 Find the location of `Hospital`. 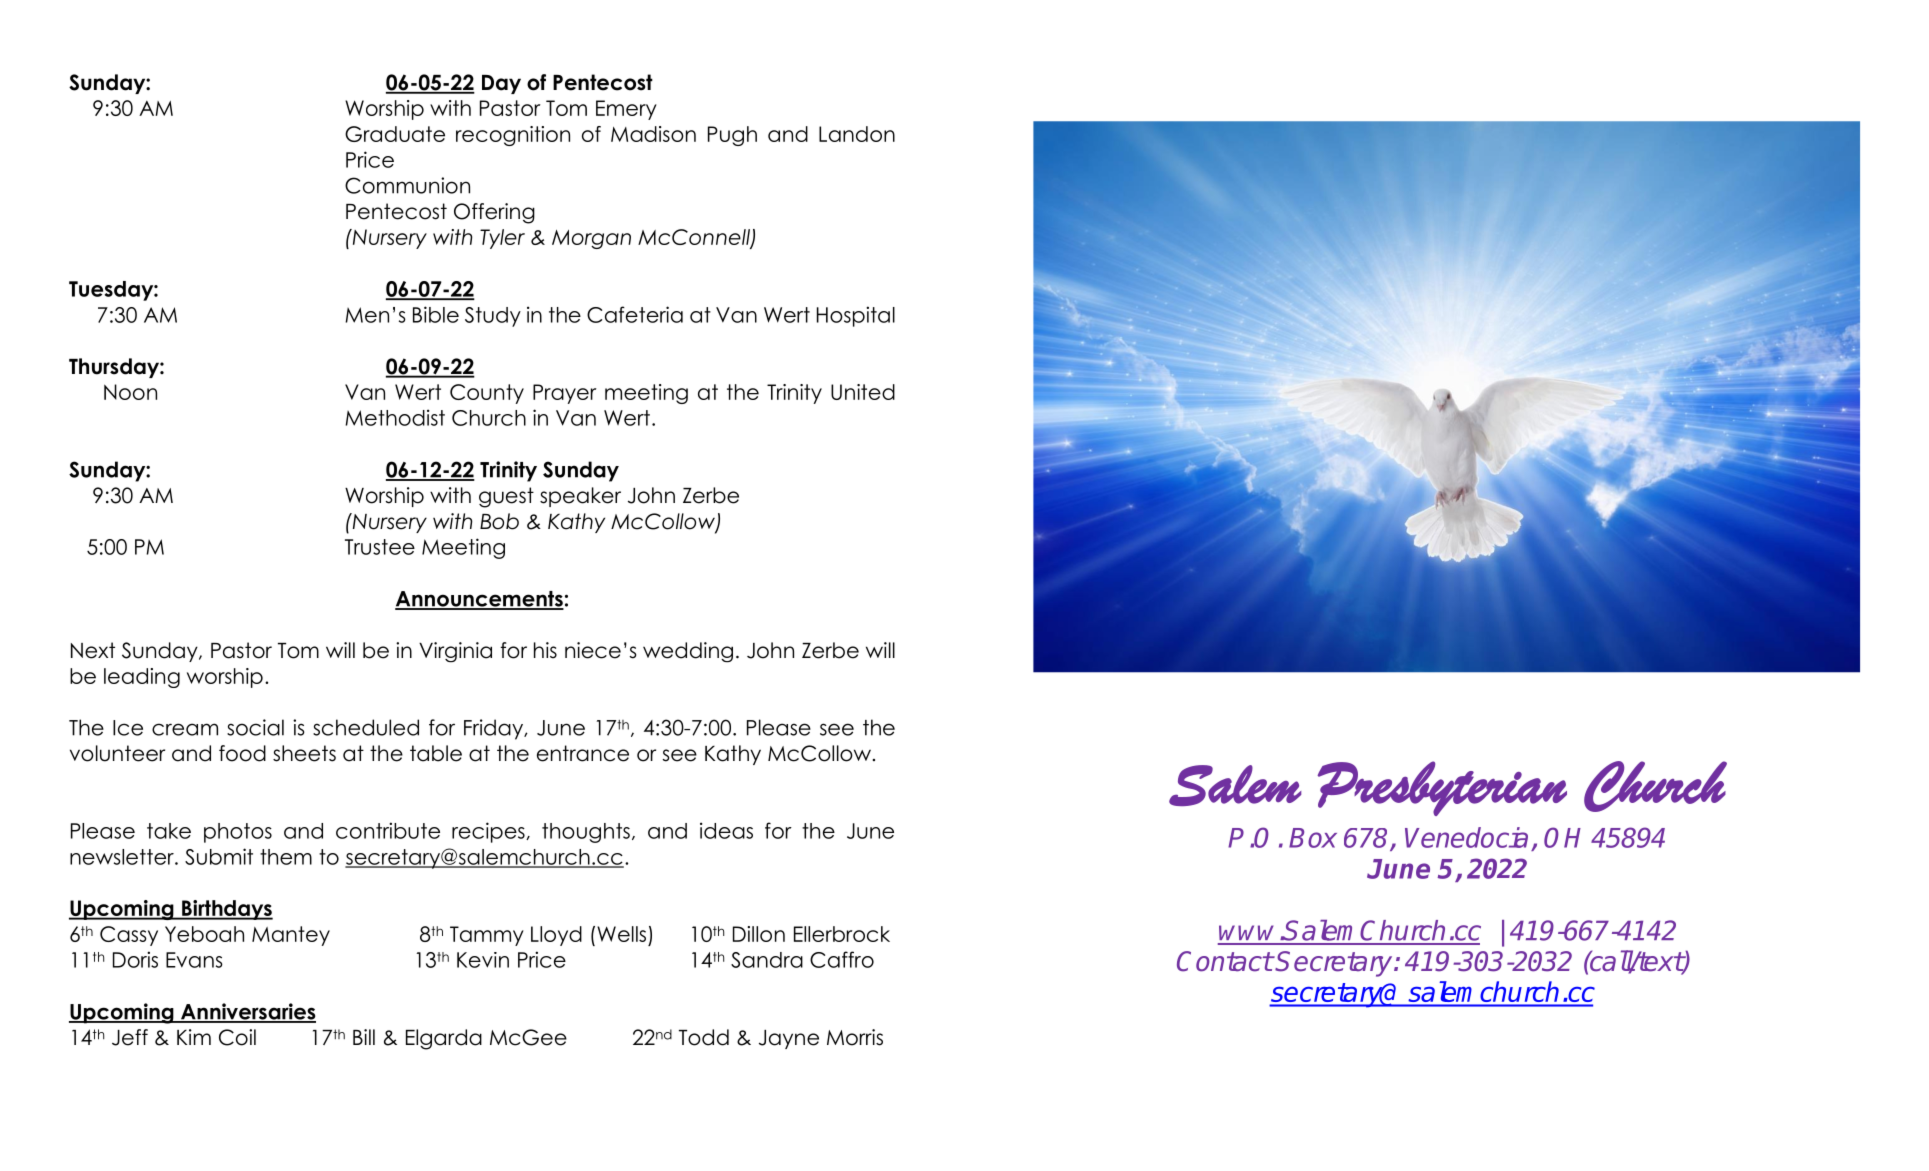

Hospital is located at coordinates (856, 316).
